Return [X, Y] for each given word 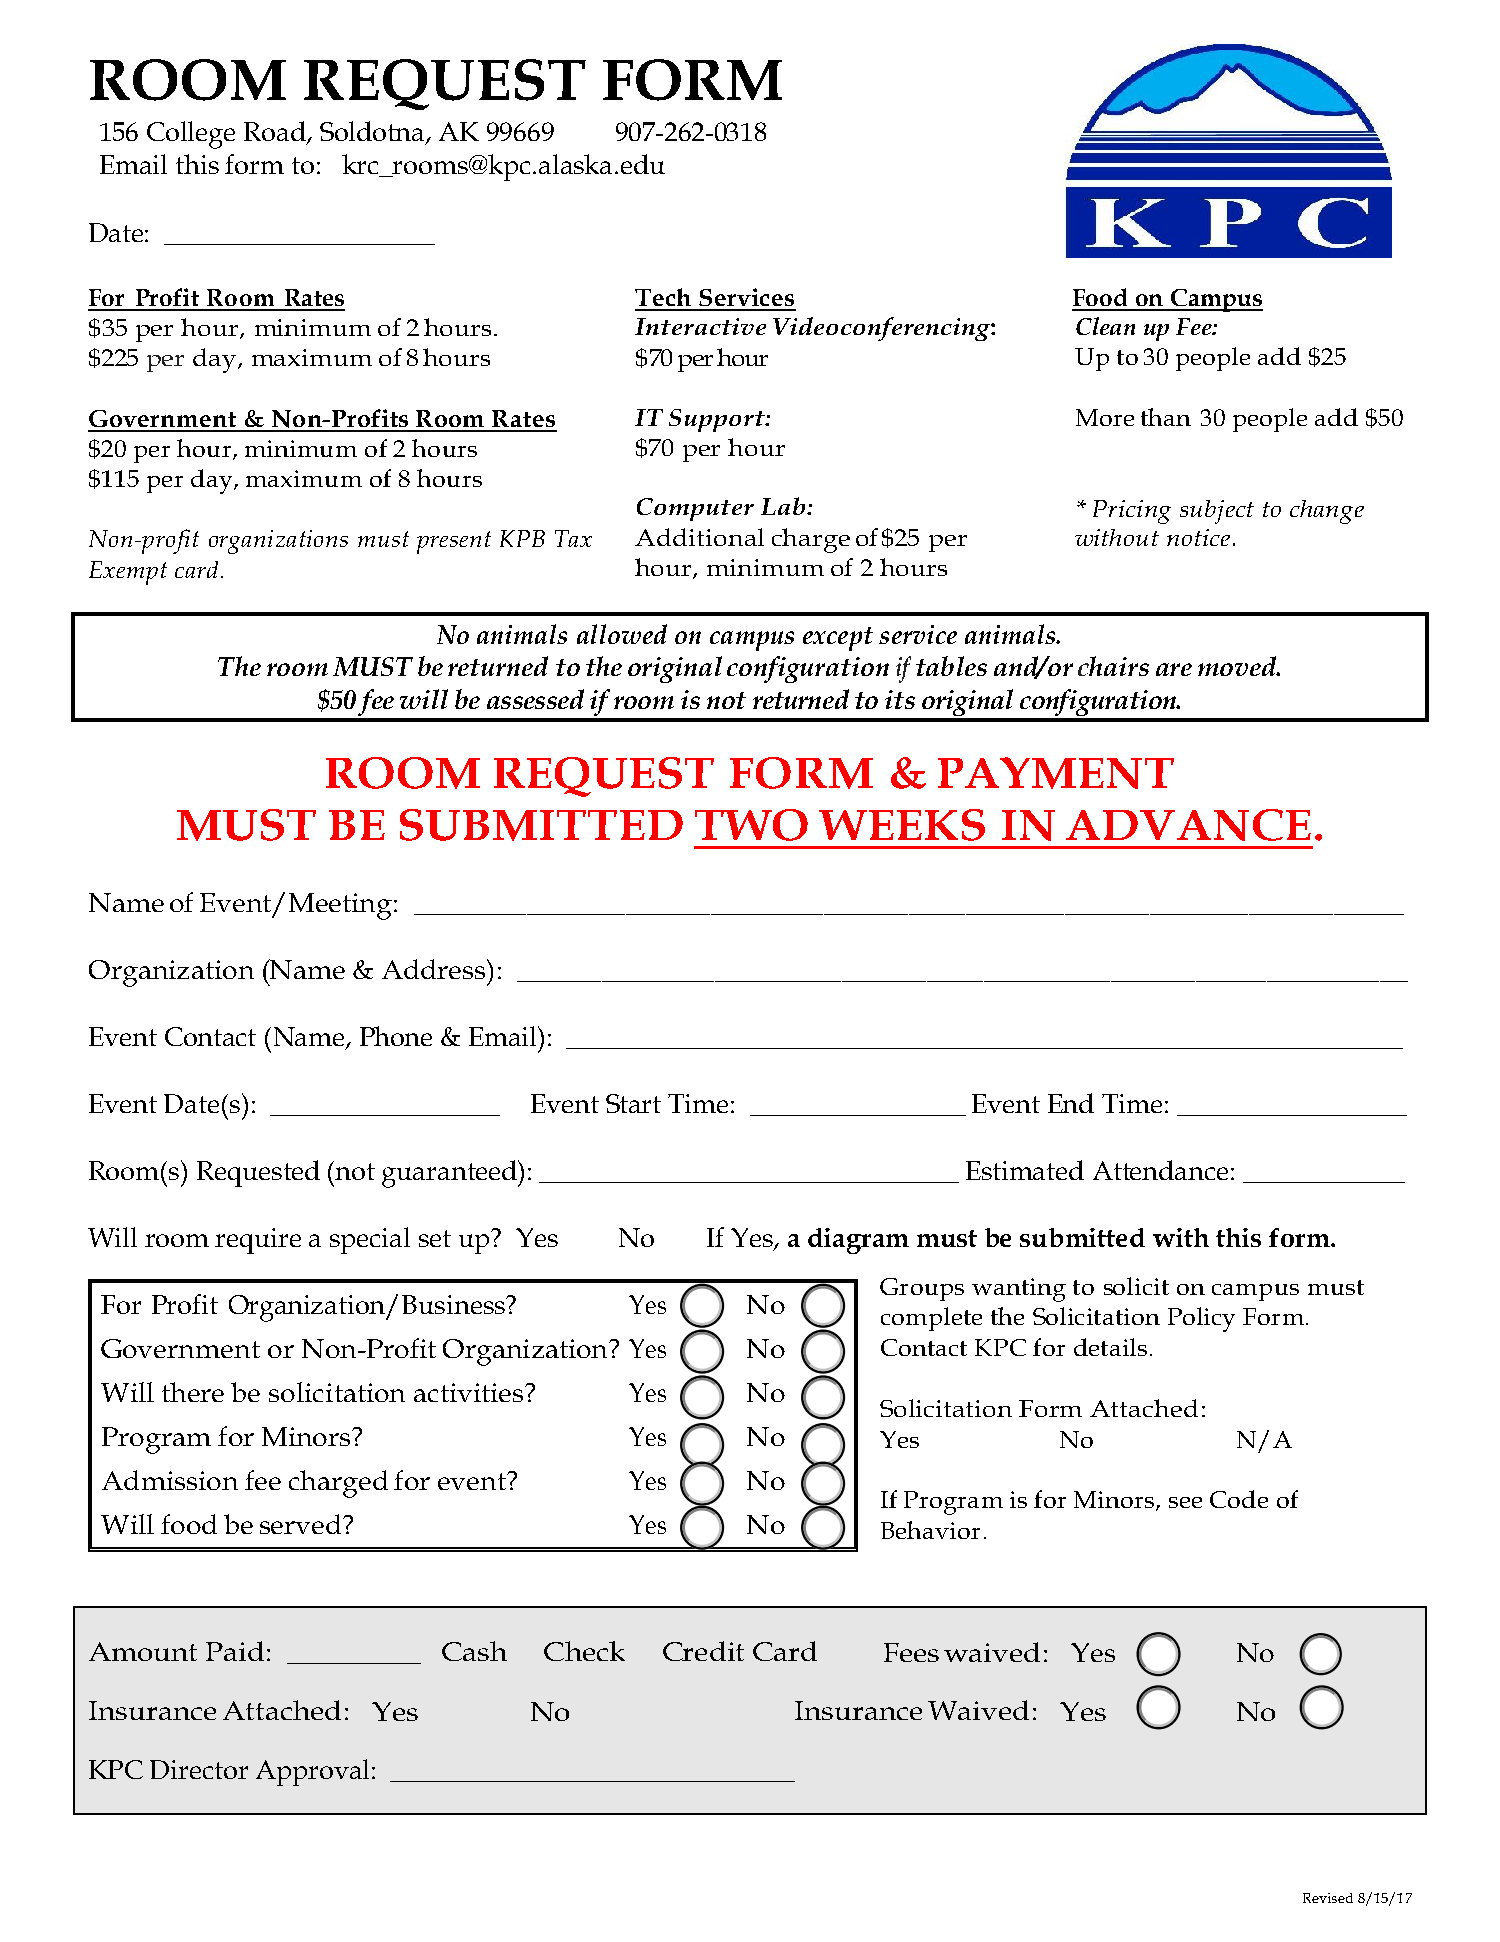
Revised [1328, 1898]
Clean [1105, 326]
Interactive [700, 326]
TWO [751, 825]
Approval [312, 1772]
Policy [1201, 1319]
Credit [703, 1651]
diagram [858, 1241]
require [258, 1241]
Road [276, 132]
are [1174, 669]
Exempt [128, 573]
